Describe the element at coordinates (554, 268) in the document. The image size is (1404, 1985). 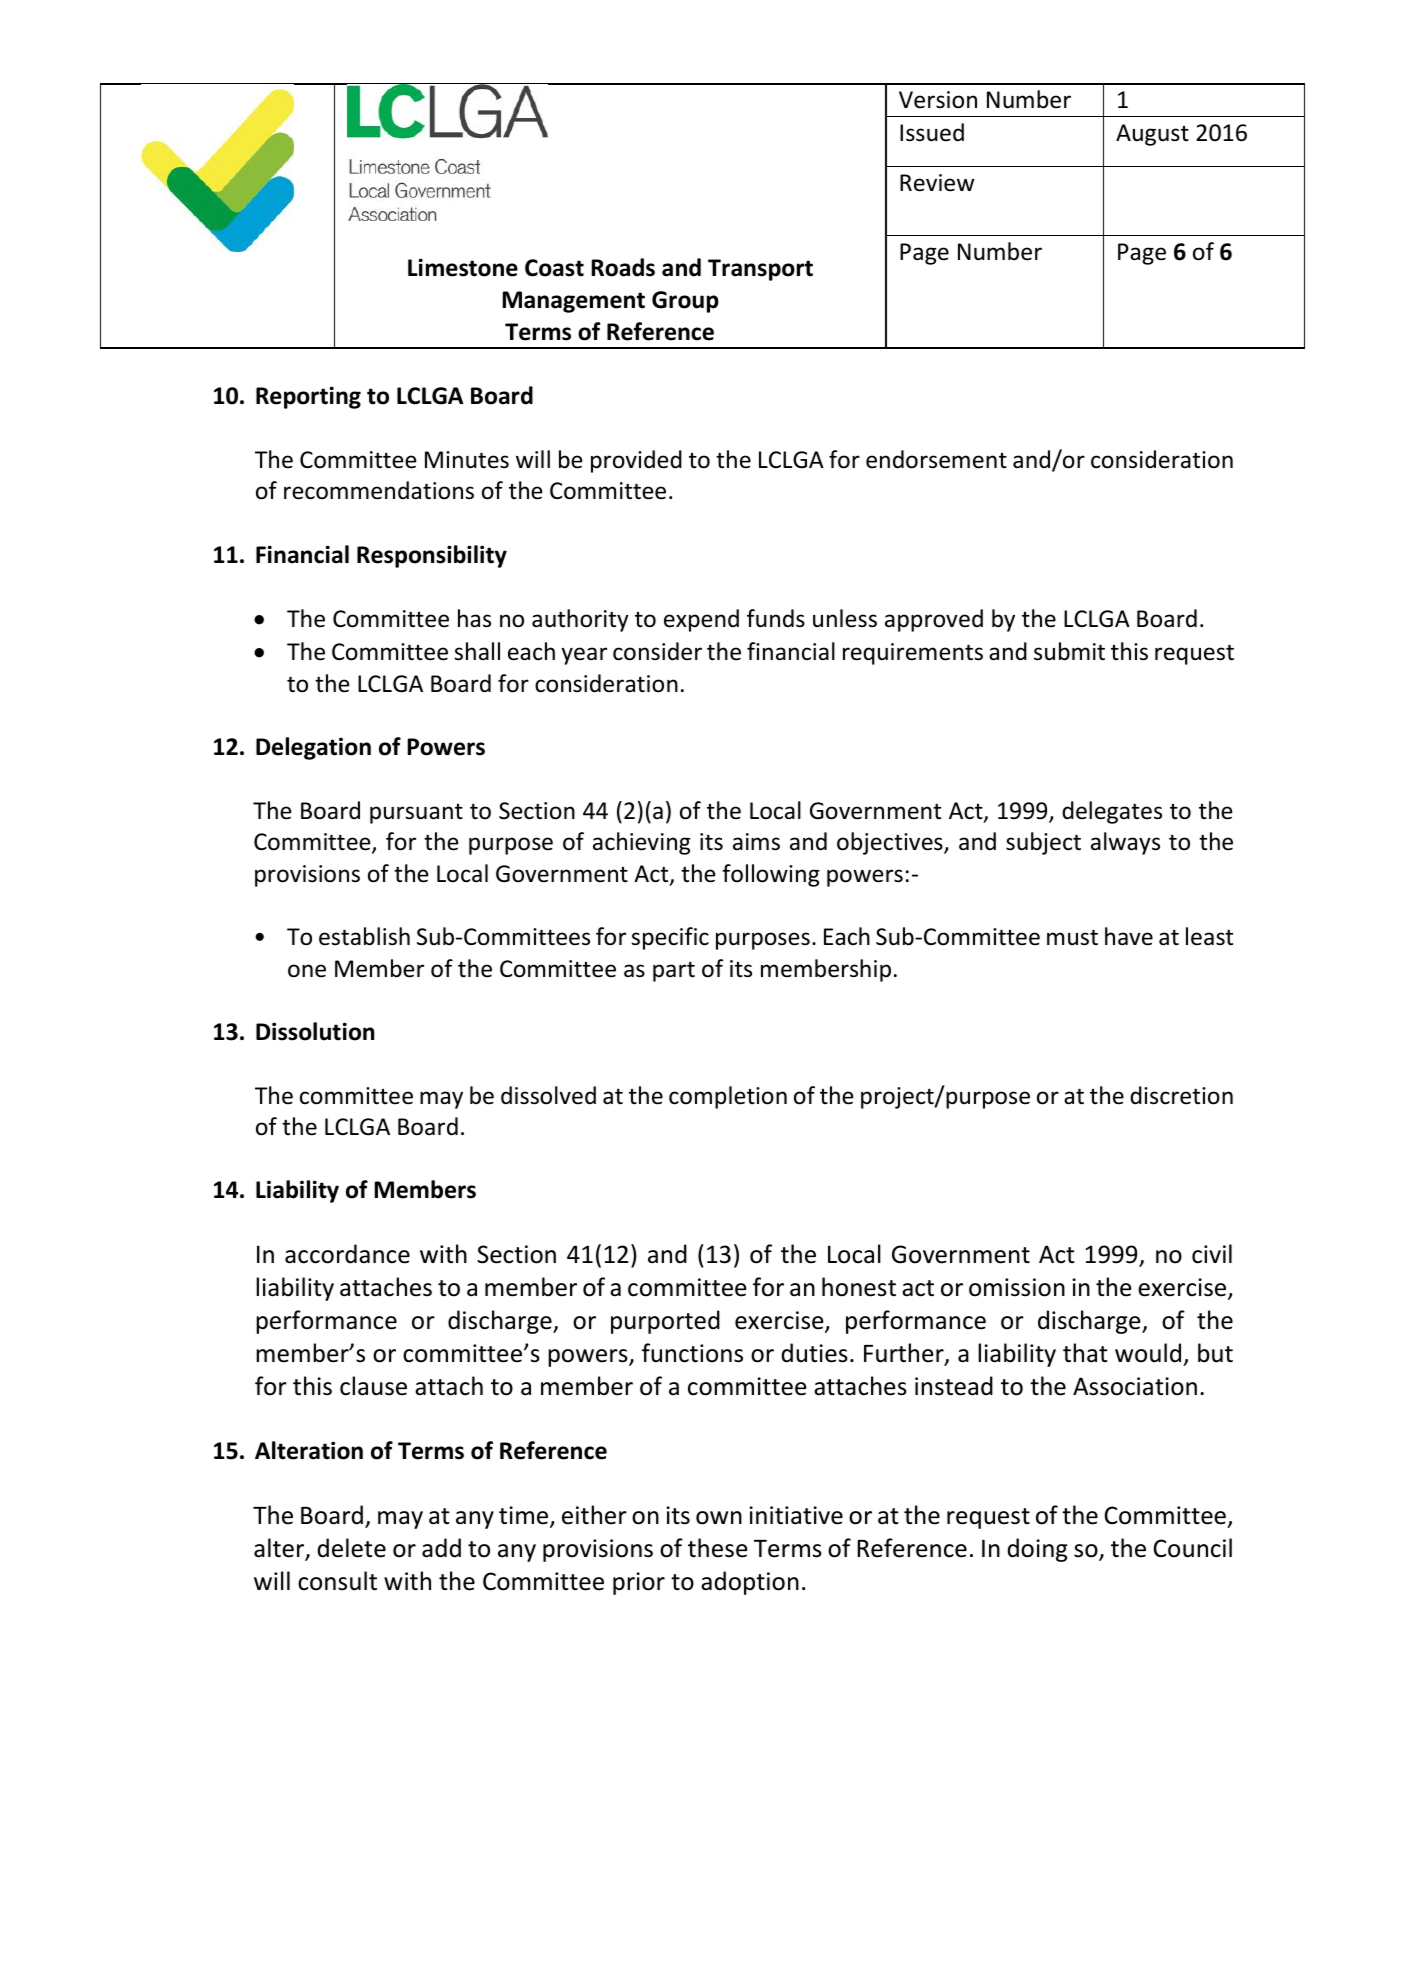
I see `Coast` at that location.
